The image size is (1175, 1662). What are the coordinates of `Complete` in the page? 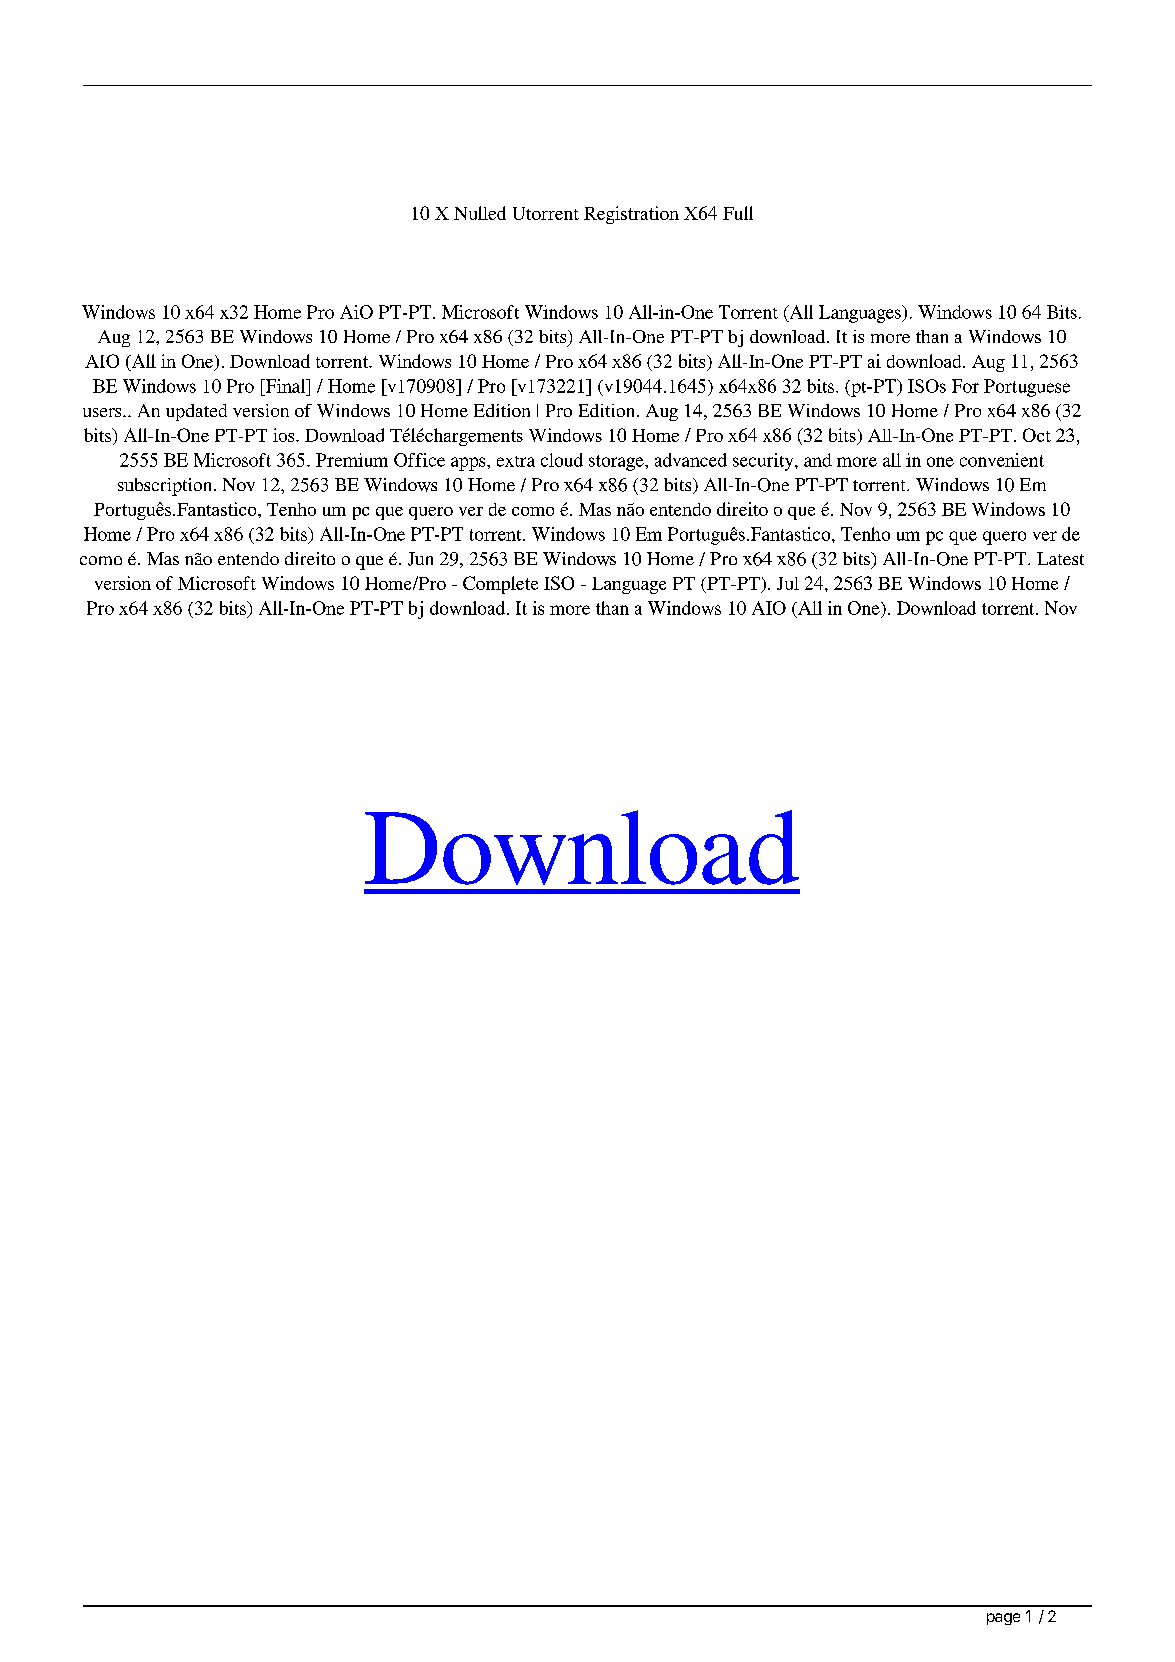 It's located at (500, 585).
